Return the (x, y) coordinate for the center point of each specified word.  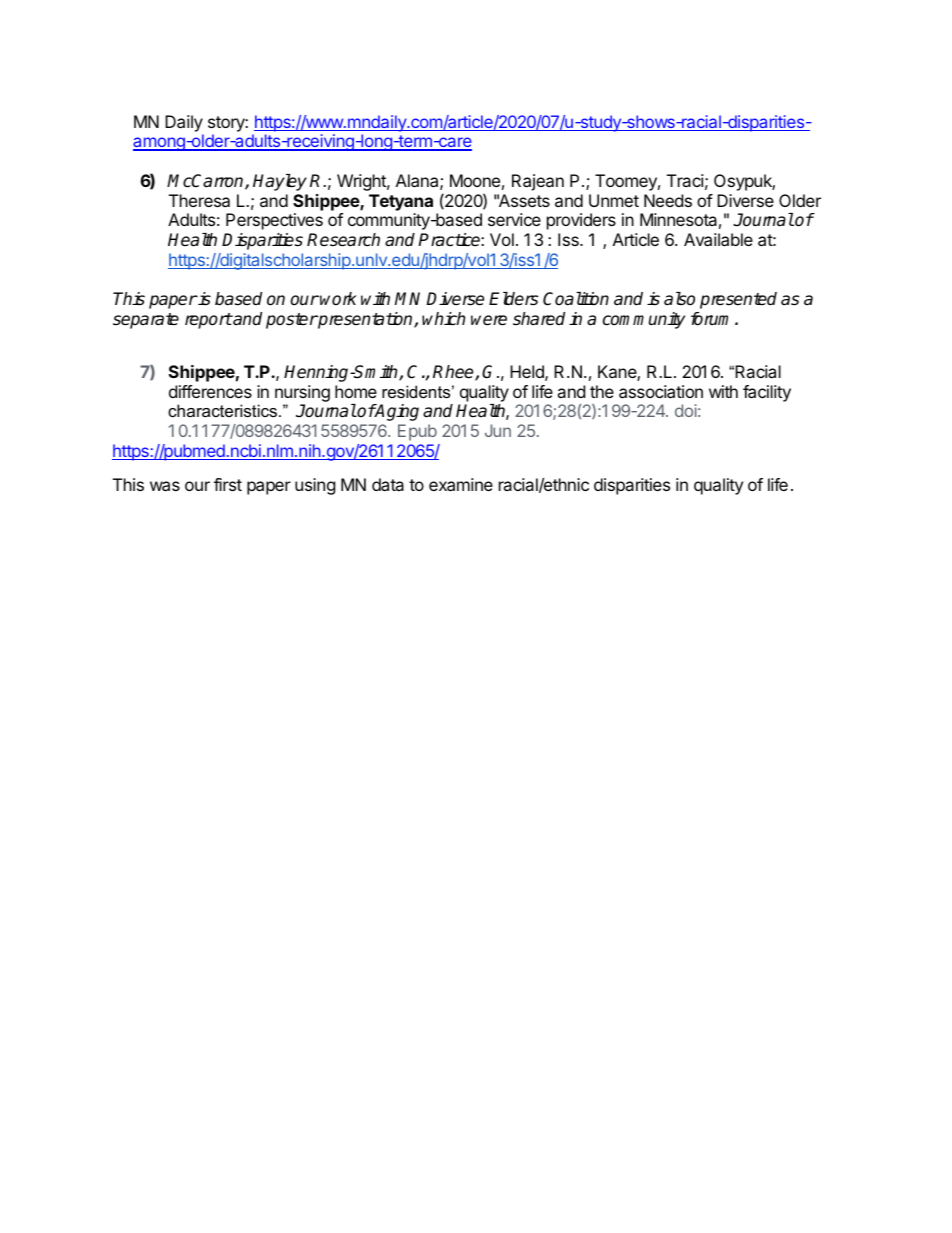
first (228, 484)
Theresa (199, 200)
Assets (523, 200)
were (489, 320)
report (208, 321)
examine (461, 484)
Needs (668, 200)
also (679, 299)
